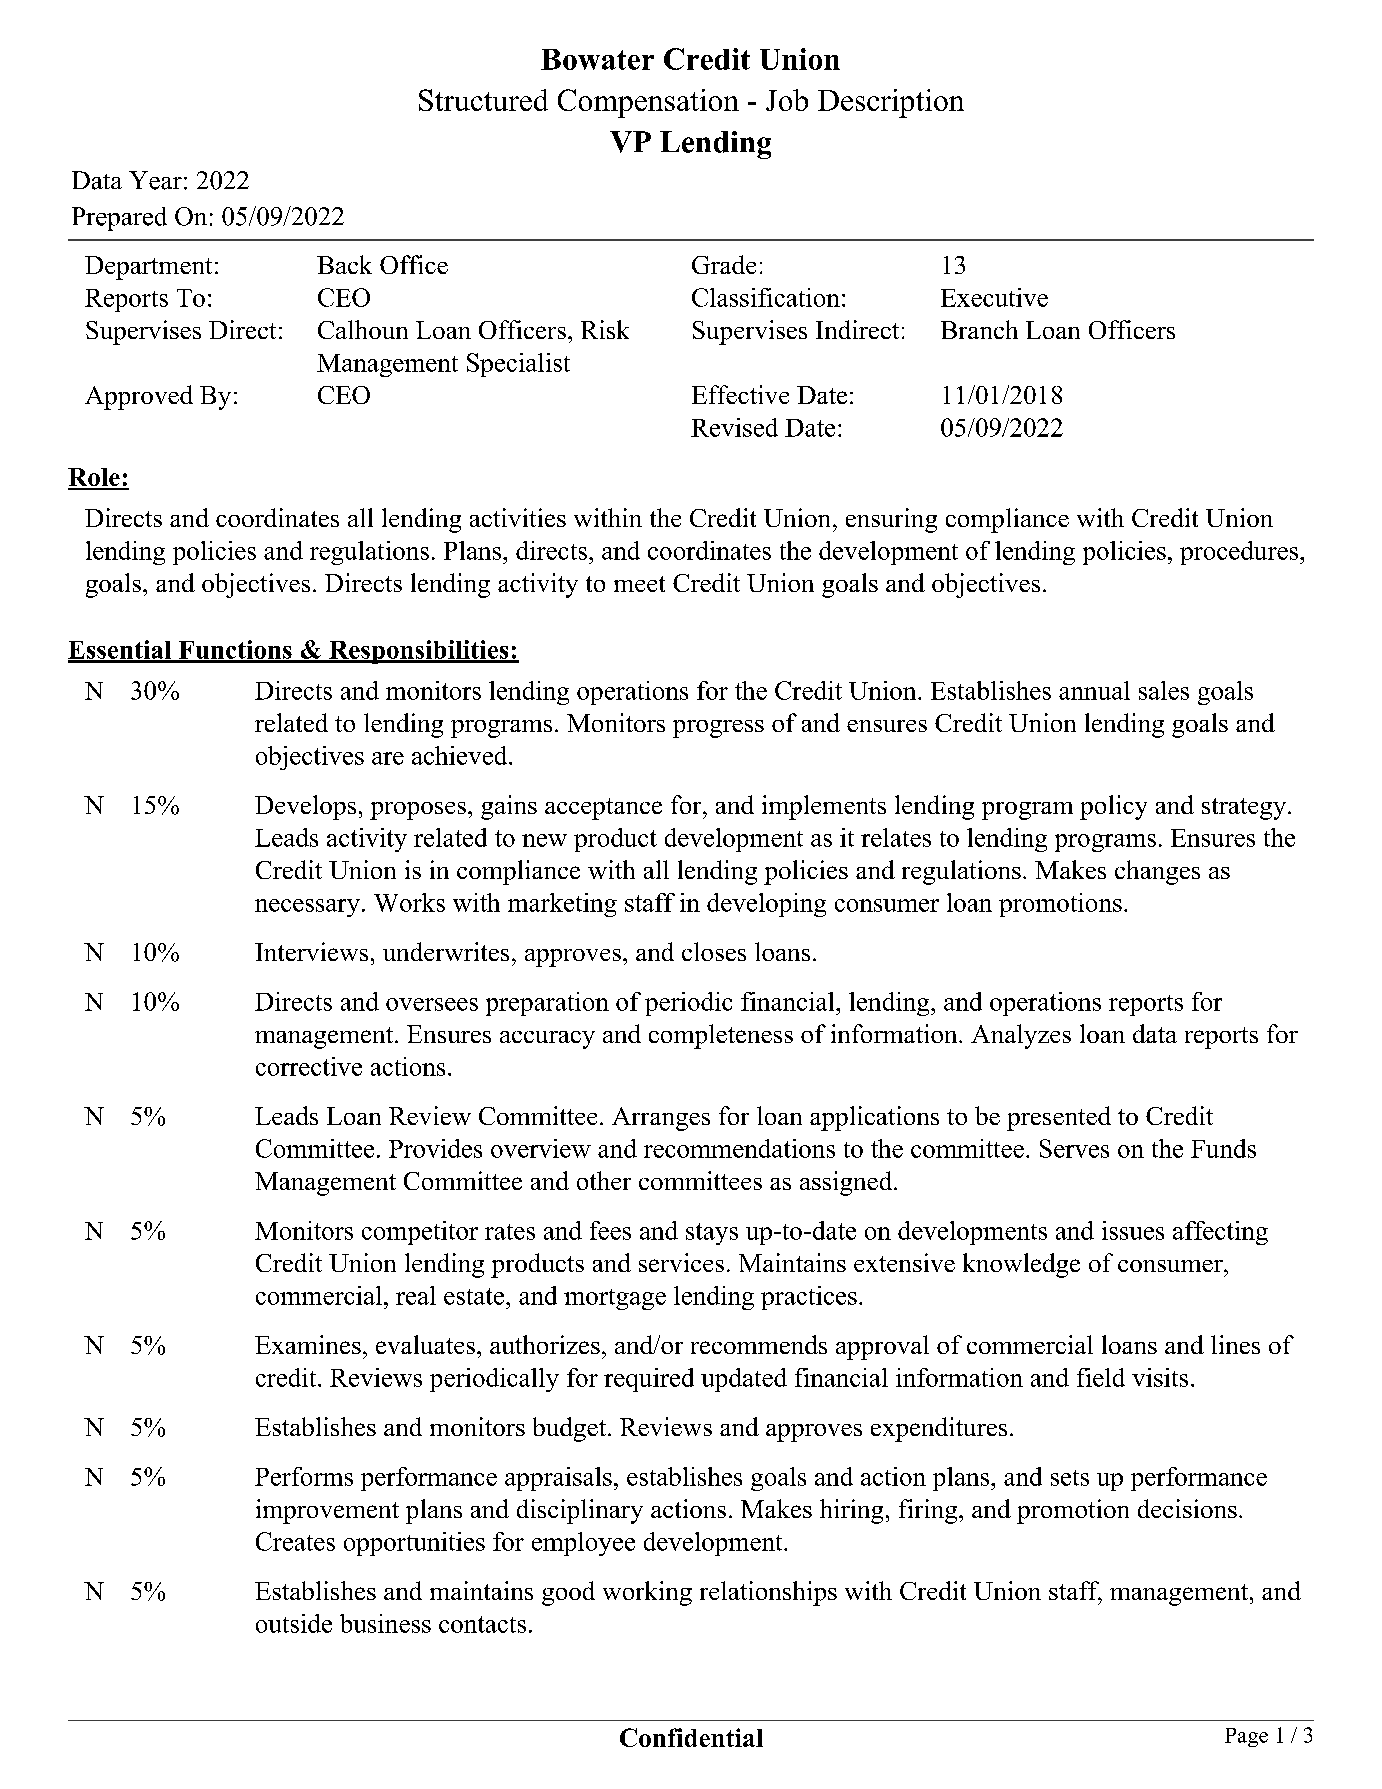  What do you see at coordinates (714, 951) in the image?
I see `closes` at bounding box center [714, 951].
